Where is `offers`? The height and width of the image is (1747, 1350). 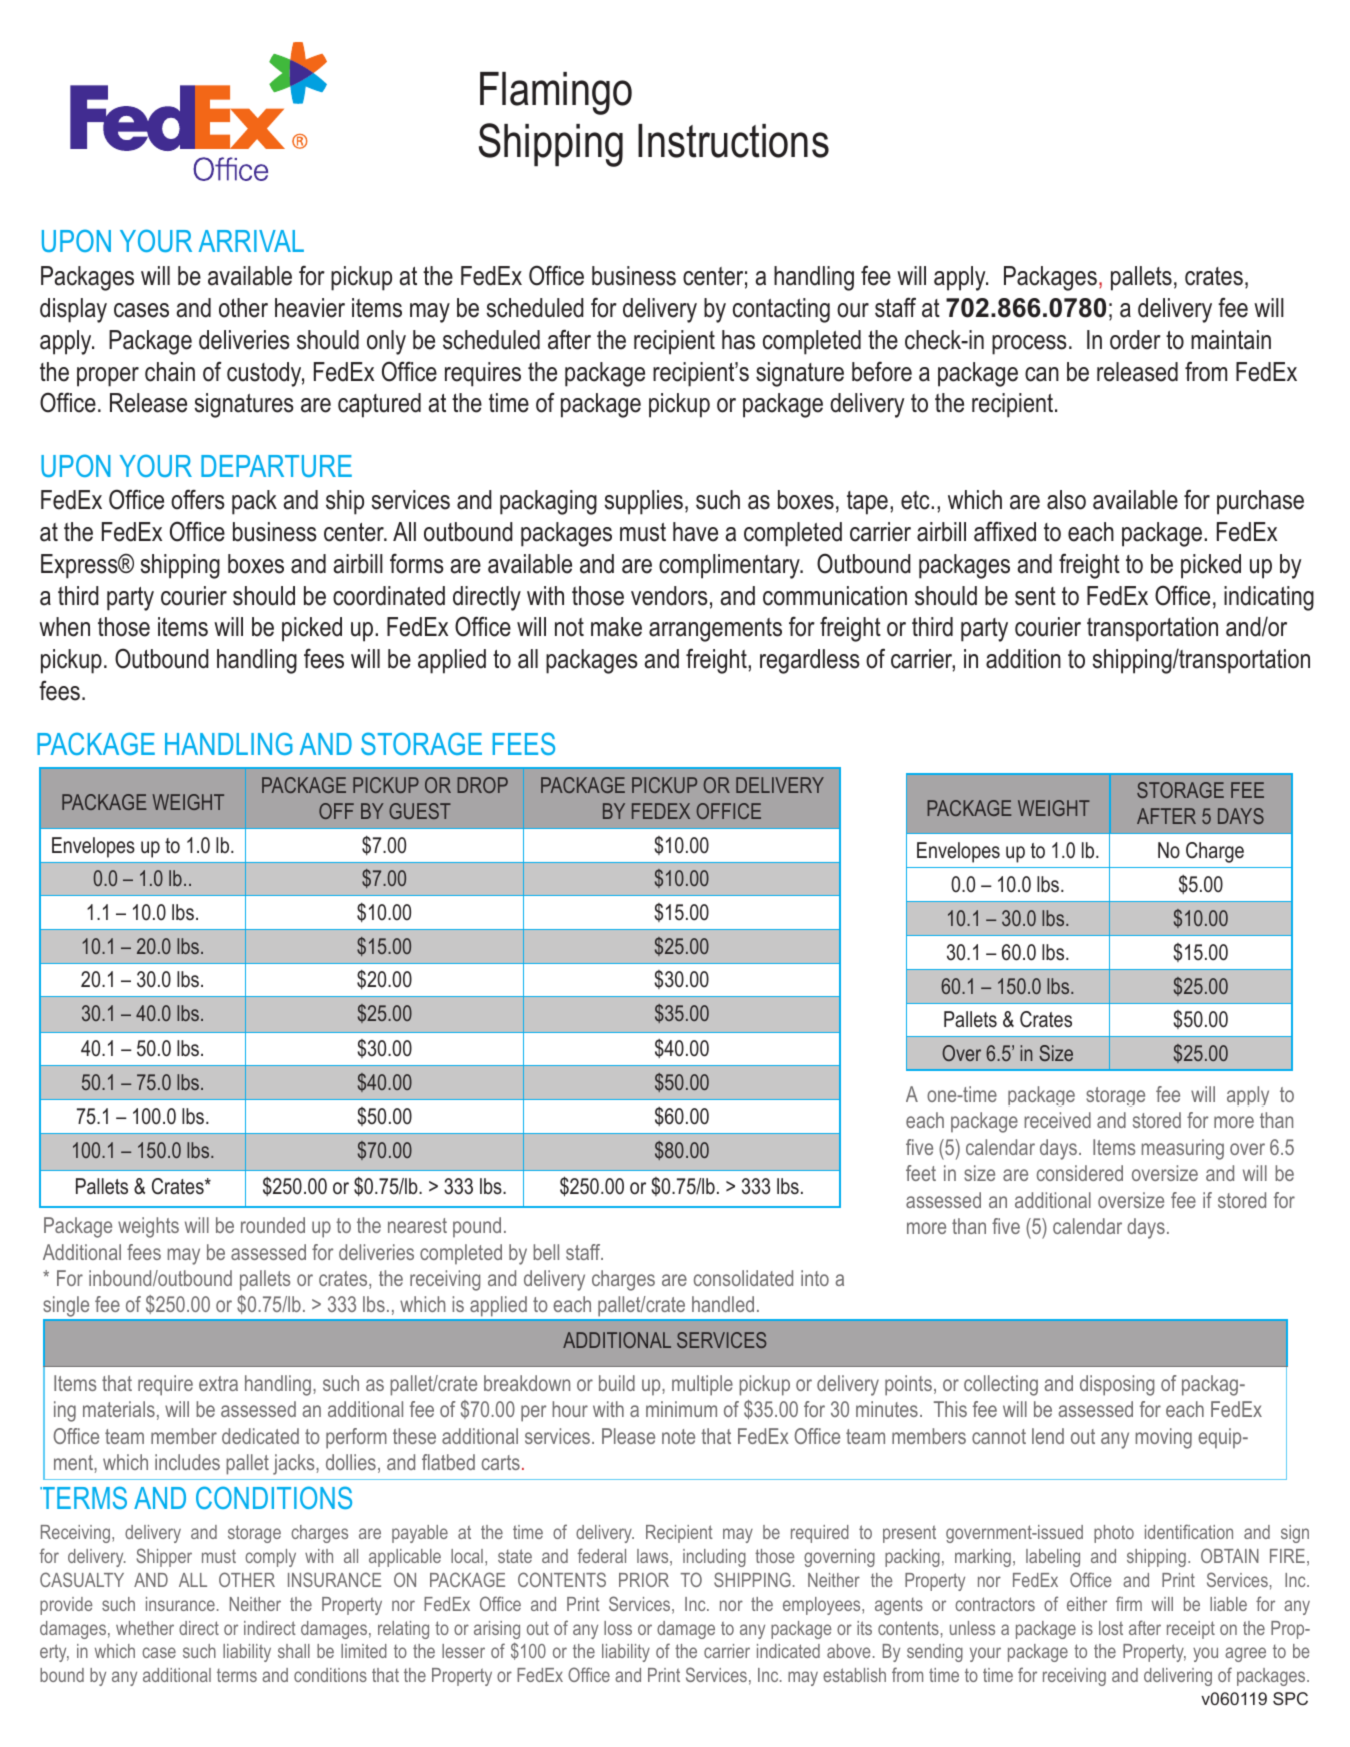
offers is located at coordinates (198, 499).
